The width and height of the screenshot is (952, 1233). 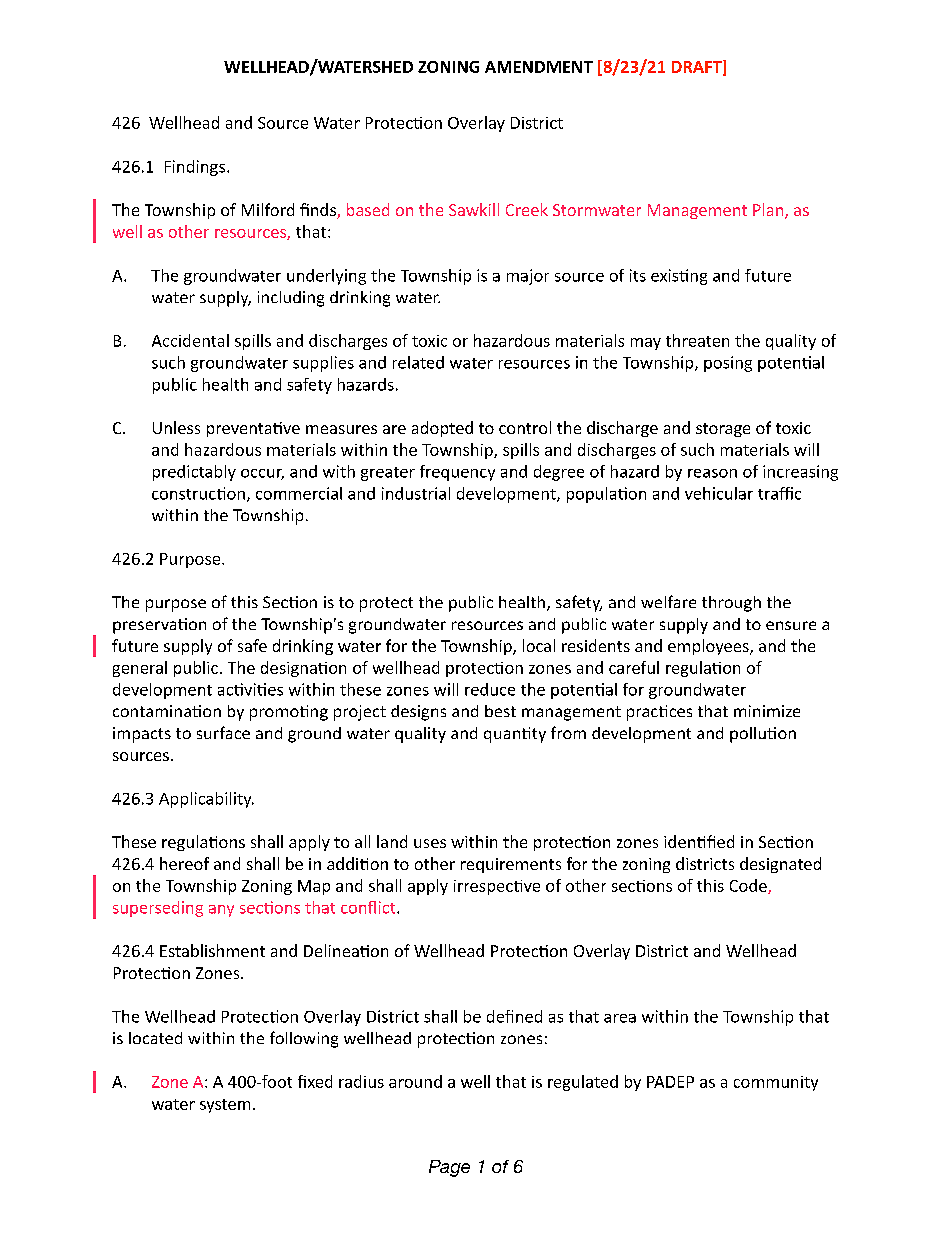 What do you see at coordinates (723, 430) in the screenshot?
I see `storage` at bounding box center [723, 430].
